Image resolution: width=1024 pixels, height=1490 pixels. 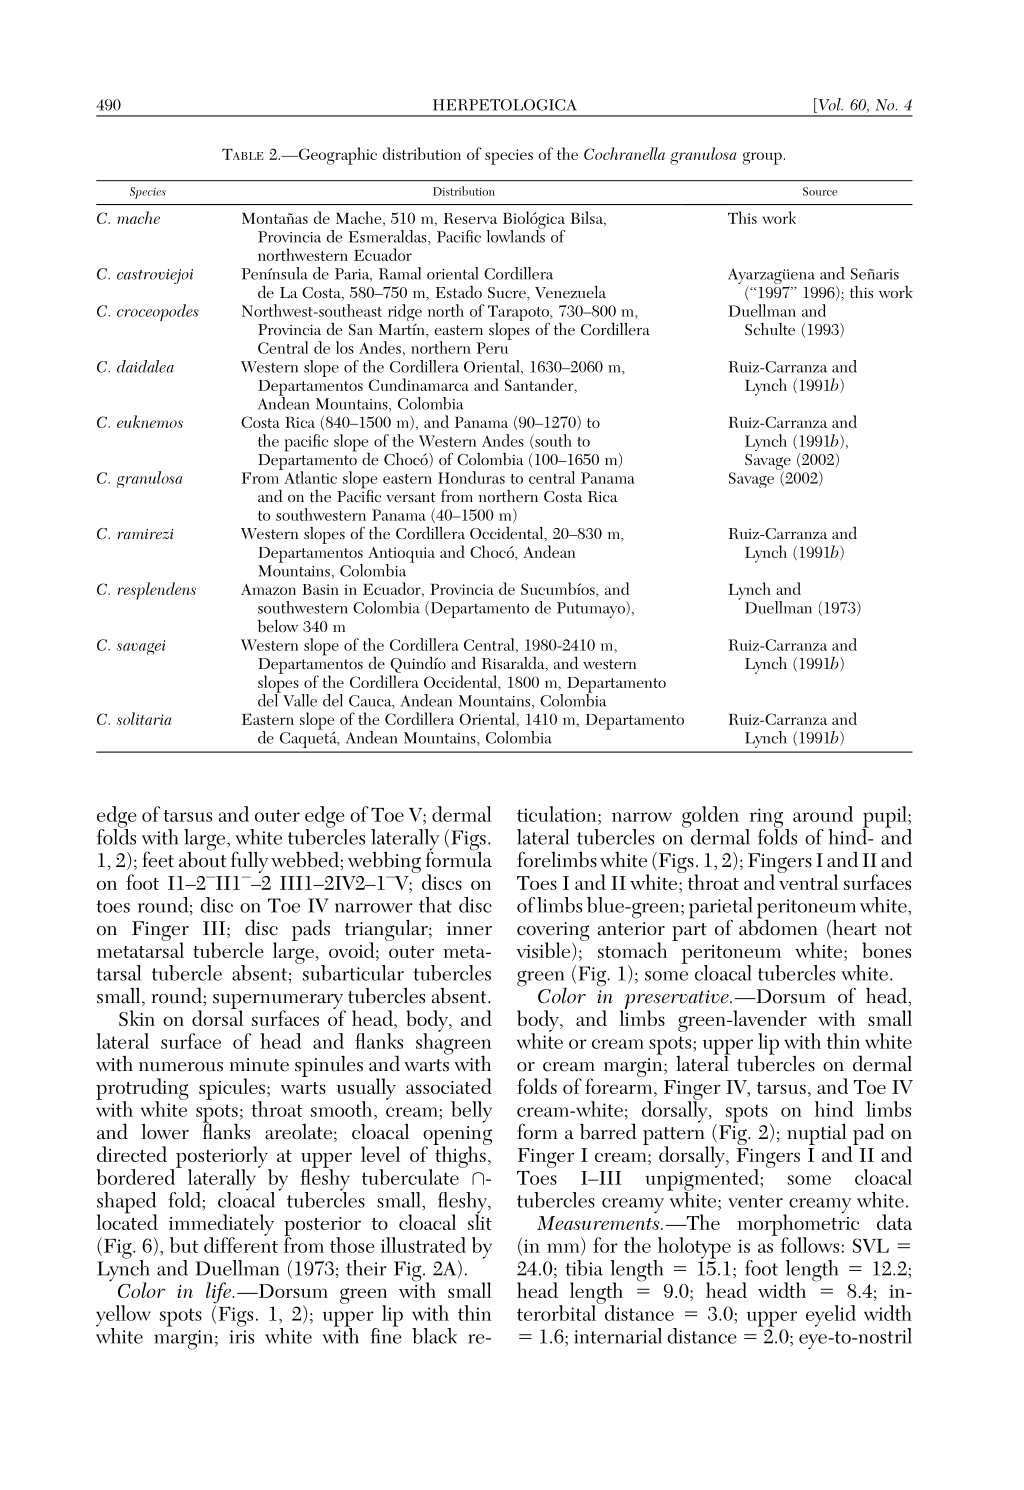 What do you see at coordinates (471, 477) in the document?
I see `Honduras` at bounding box center [471, 477].
